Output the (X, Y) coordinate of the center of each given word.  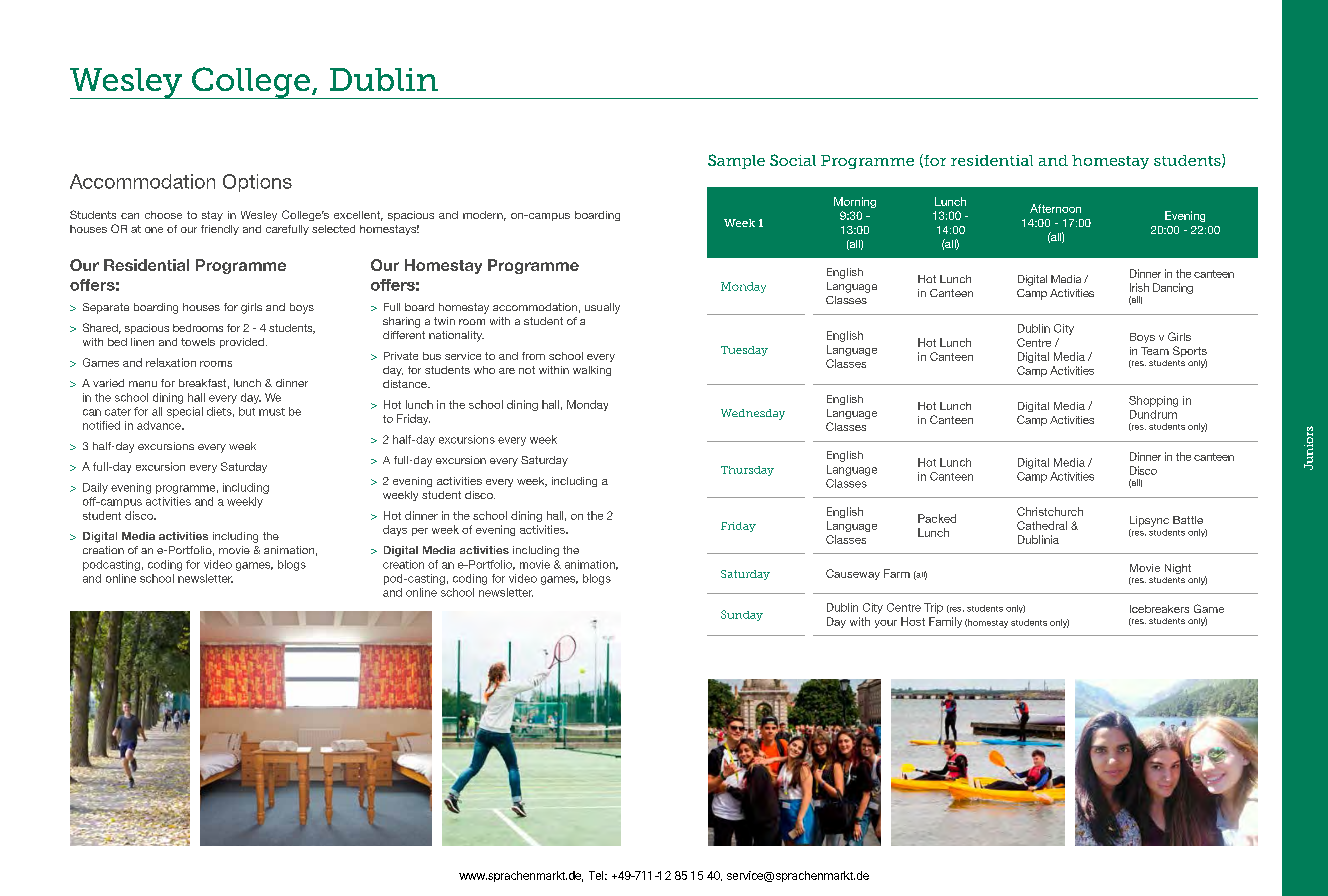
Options (257, 183)
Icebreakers (1159, 609)
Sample (736, 161)
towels (198, 342)
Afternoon (1055, 208)
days (395, 530)
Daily (95, 488)
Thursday (747, 471)
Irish (1139, 287)
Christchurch (1050, 511)
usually (602, 308)
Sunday (742, 615)
